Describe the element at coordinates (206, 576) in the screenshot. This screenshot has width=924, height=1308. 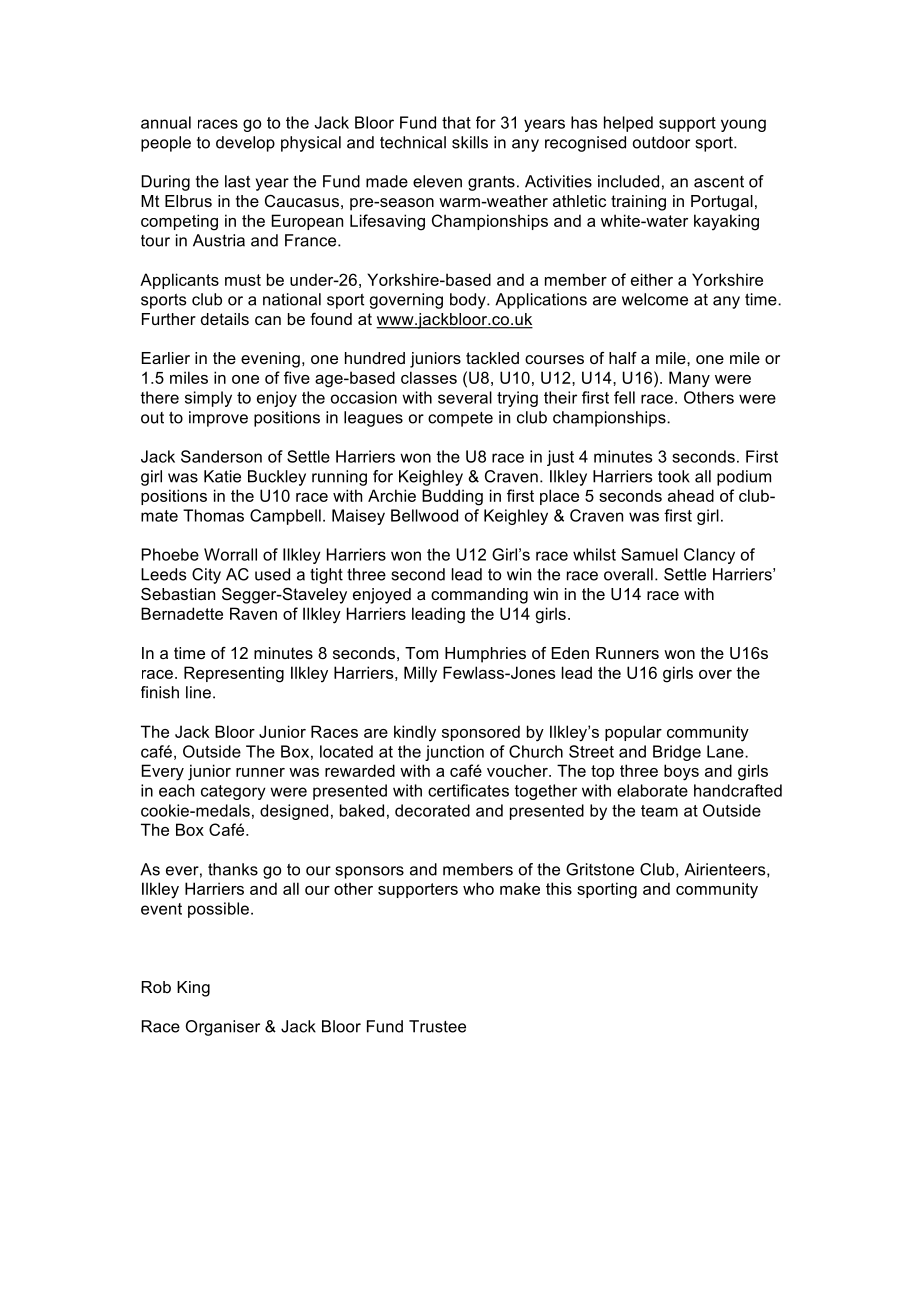
I see `City` at that location.
